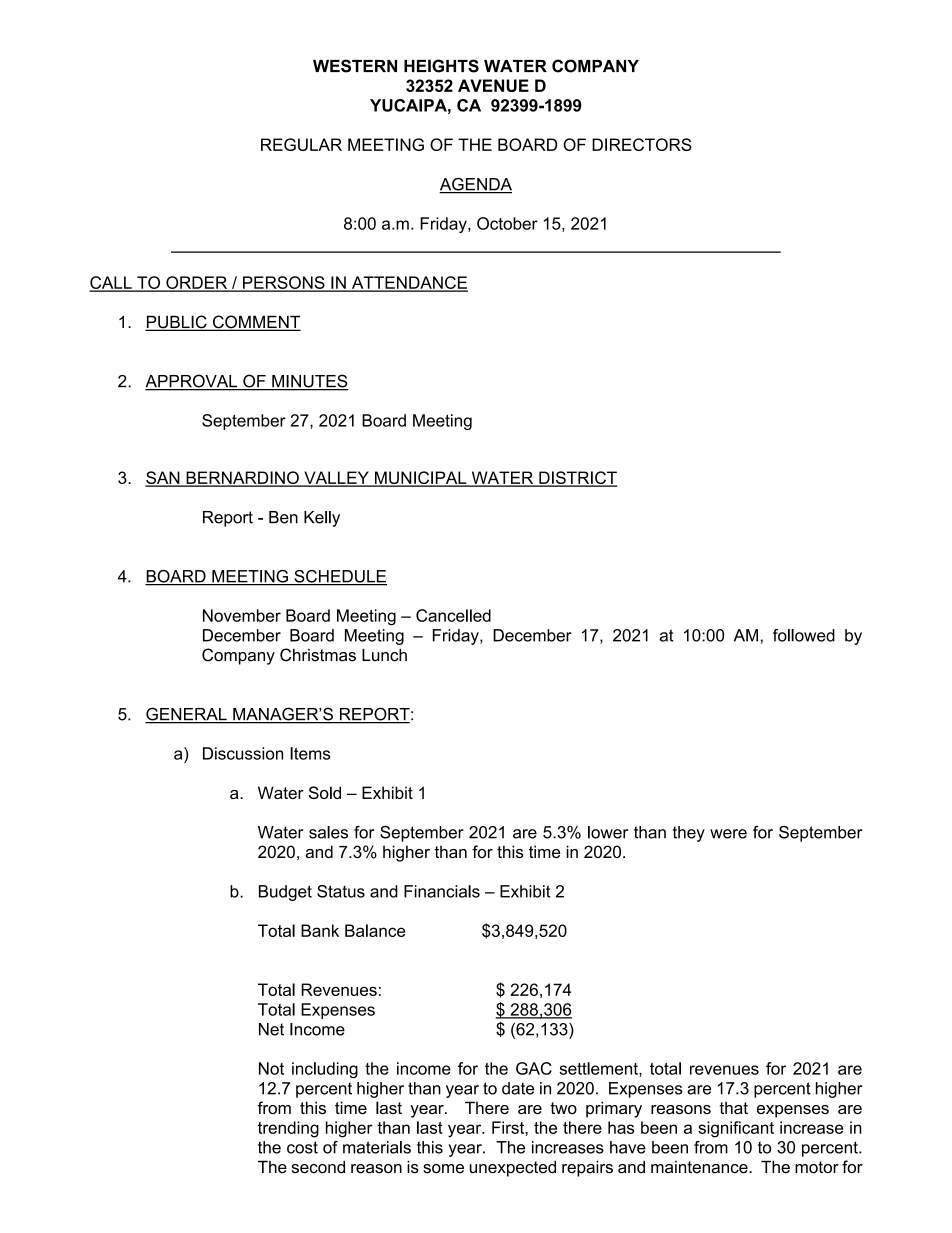 This screenshot has height=1233, width=952. I want to click on AVENUE, so click(493, 85).
